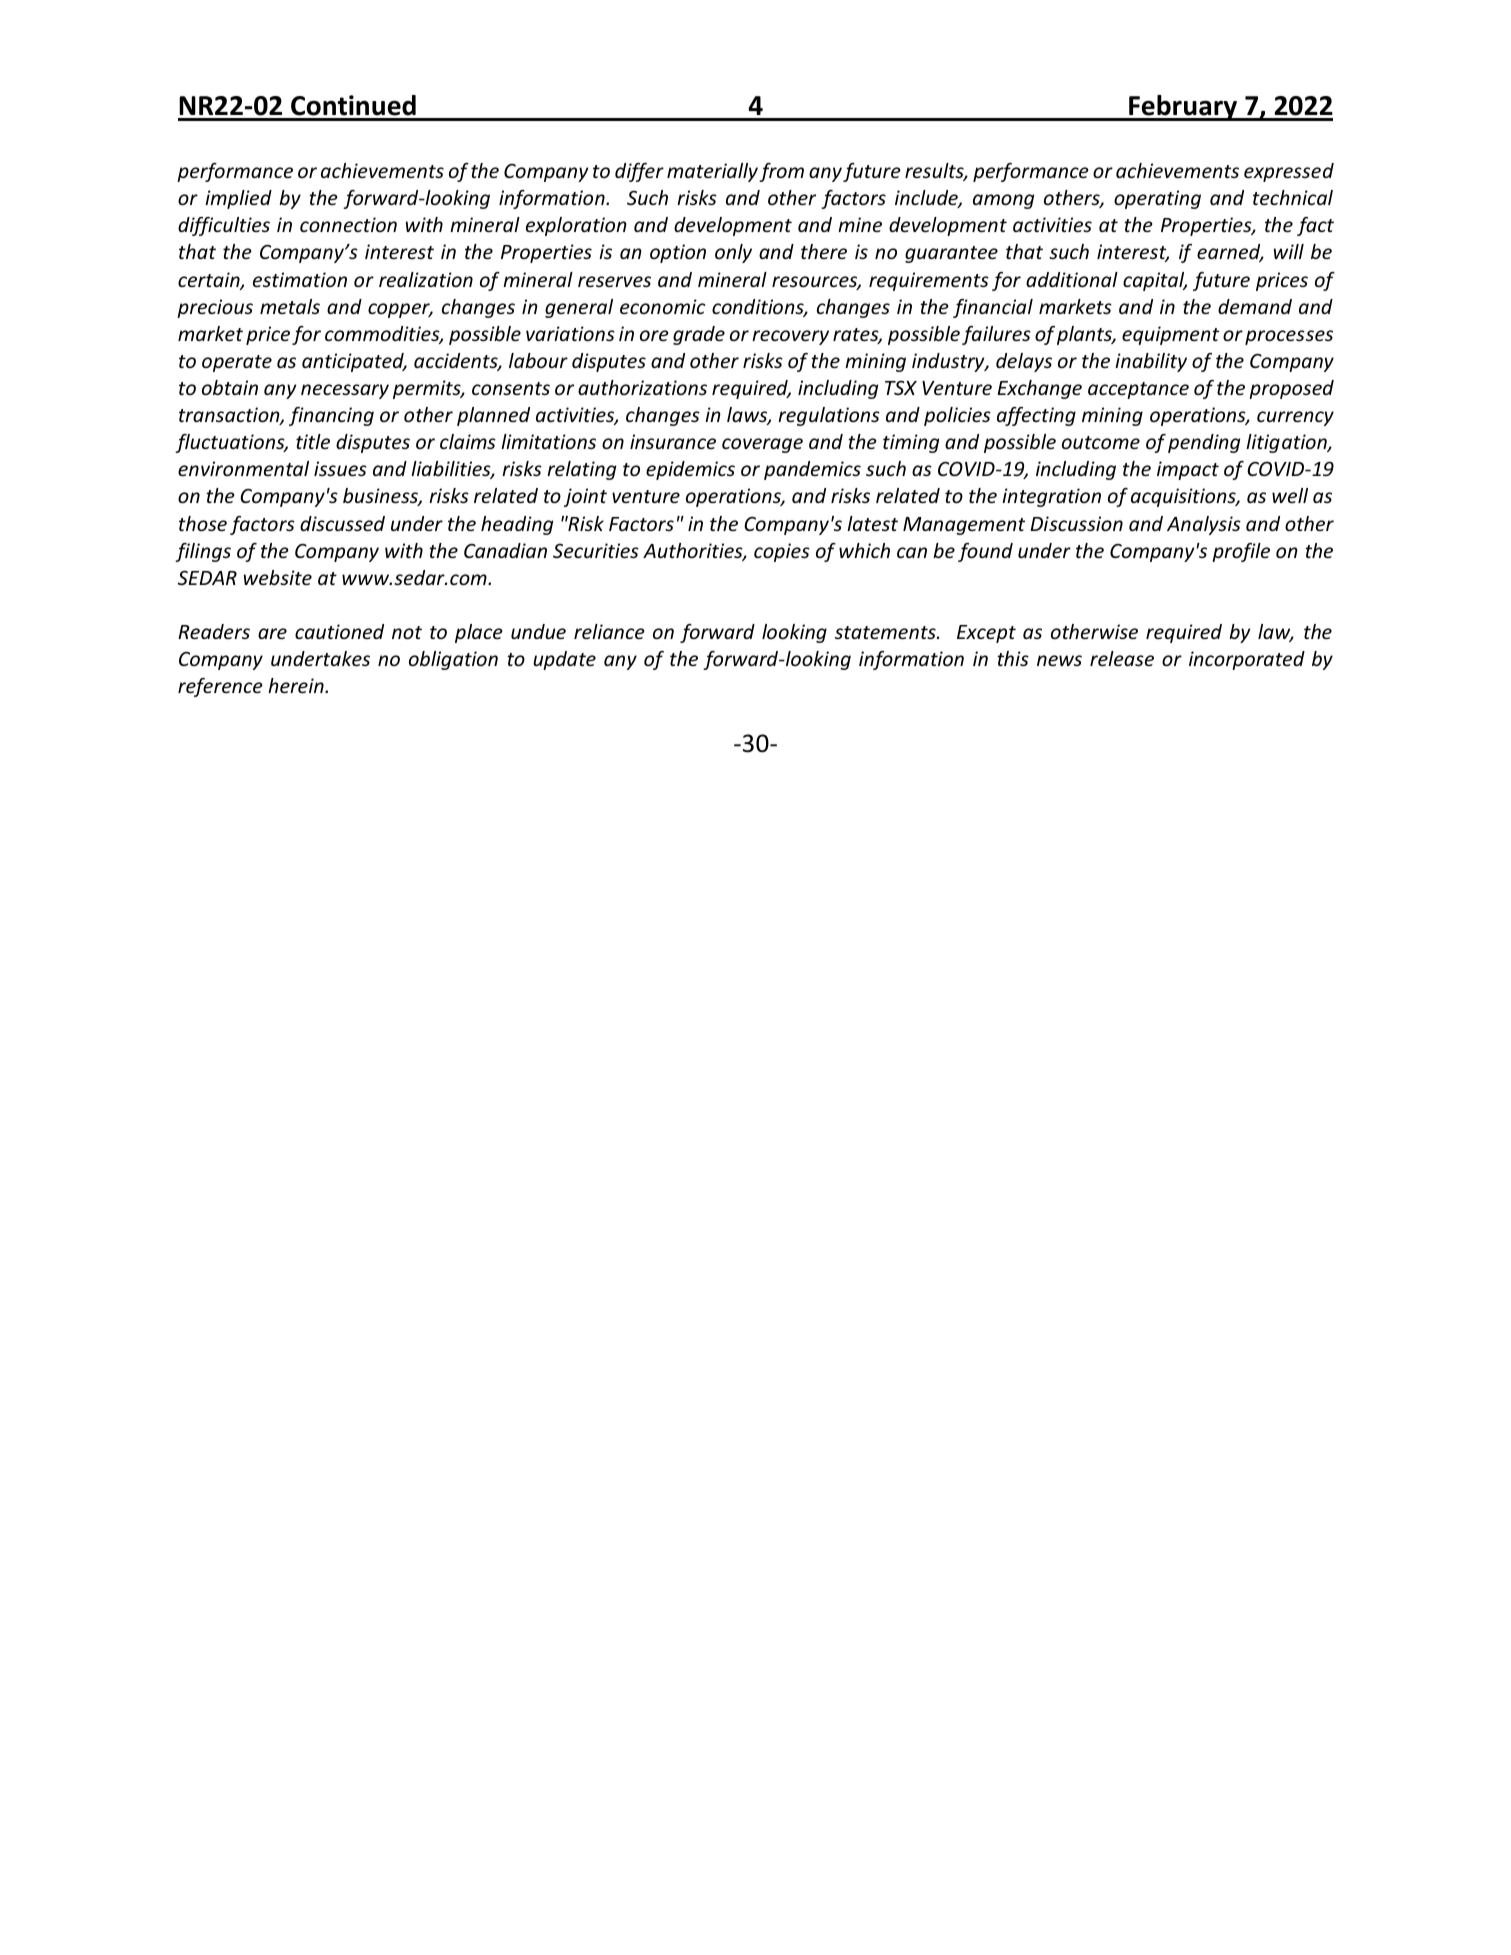 The width and height of the screenshot is (1511, 1955). Describe the element at coordinates (1183, 108) in the screenshot. I see `February` at that location.
